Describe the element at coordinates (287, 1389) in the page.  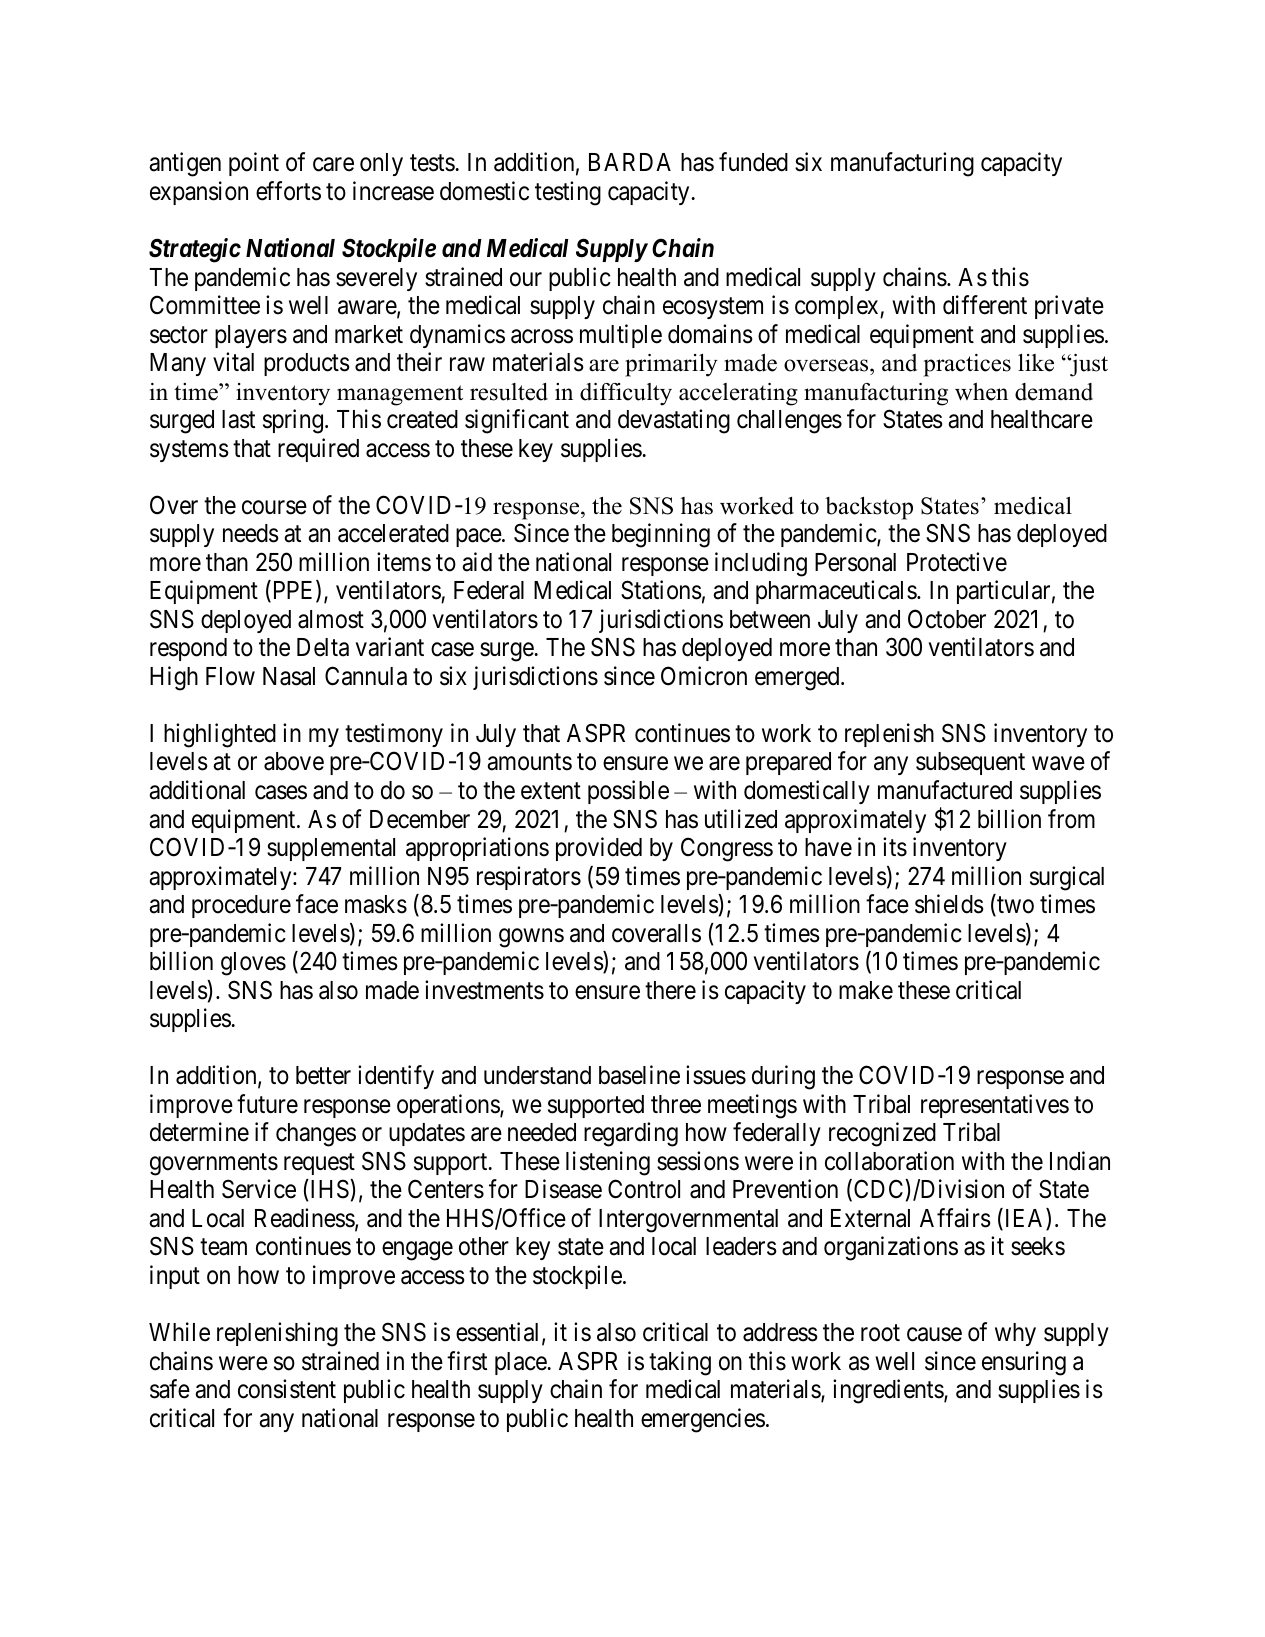
I see `consistent` at that location.
